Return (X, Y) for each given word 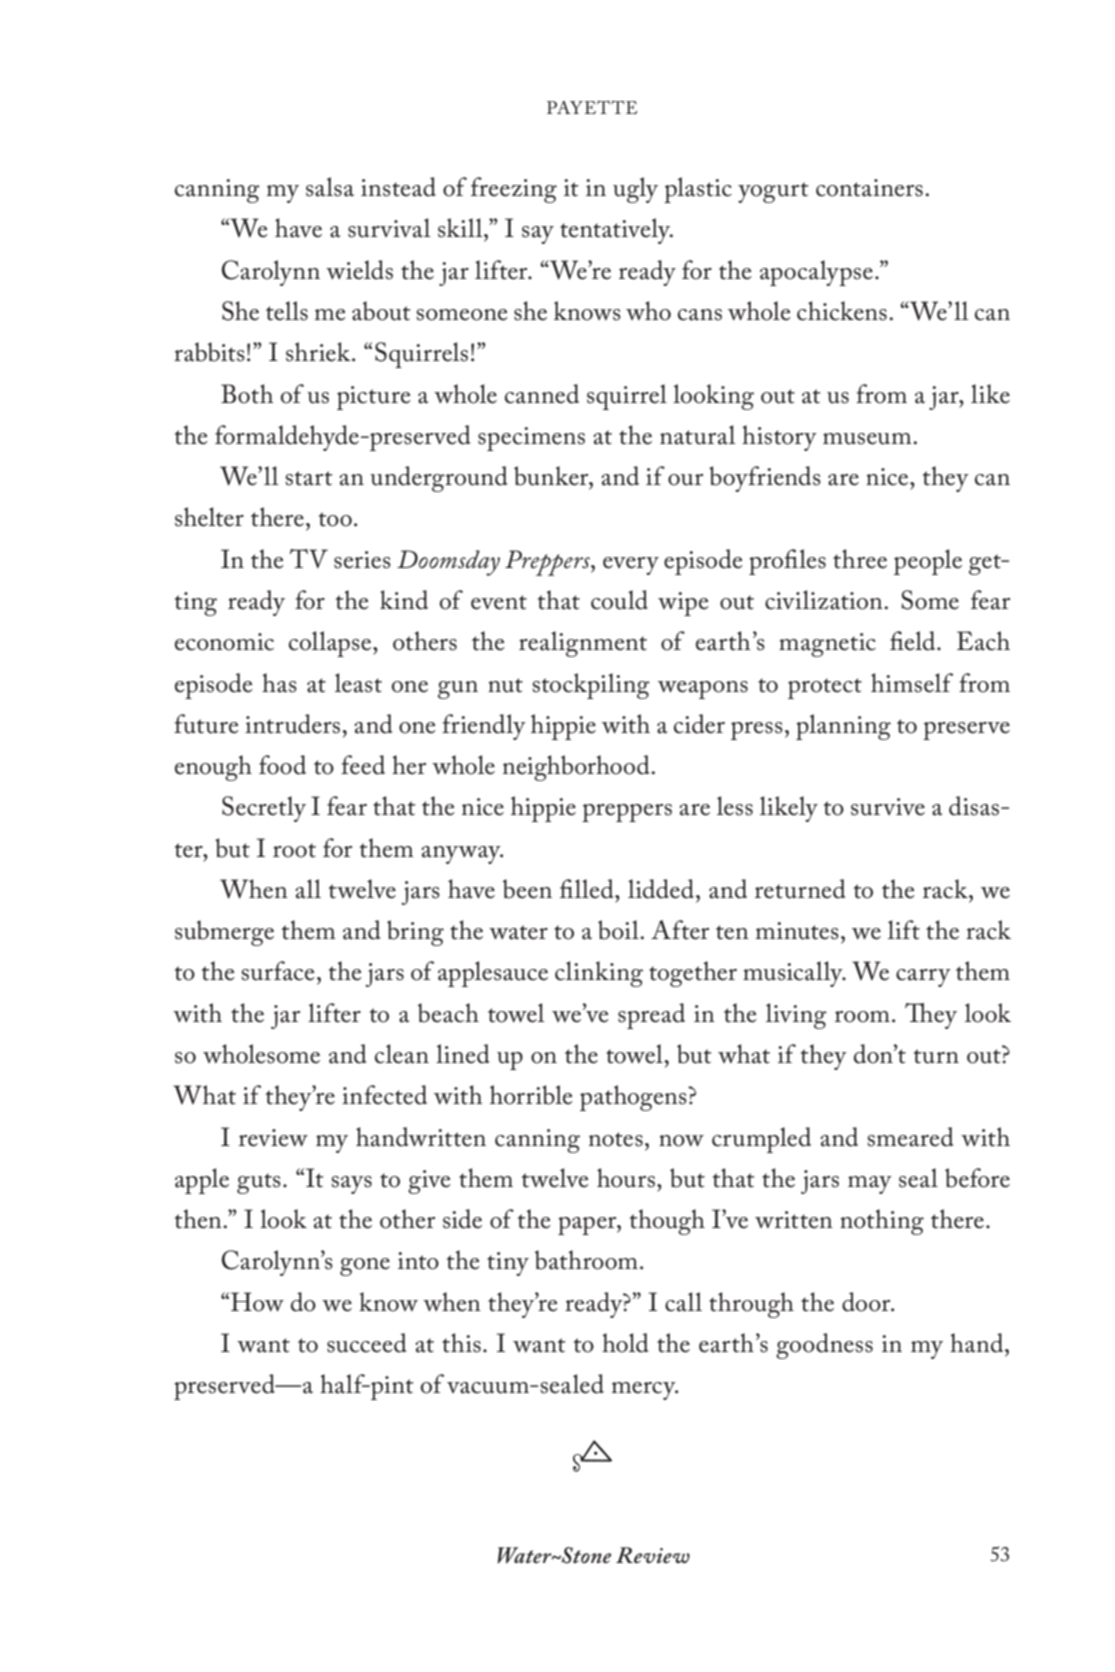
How (257, 1302)
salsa (330, 187)
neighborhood (577, 768)
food (282, 765)
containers (869, 188)
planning (843, 727)
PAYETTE (592, 107)
